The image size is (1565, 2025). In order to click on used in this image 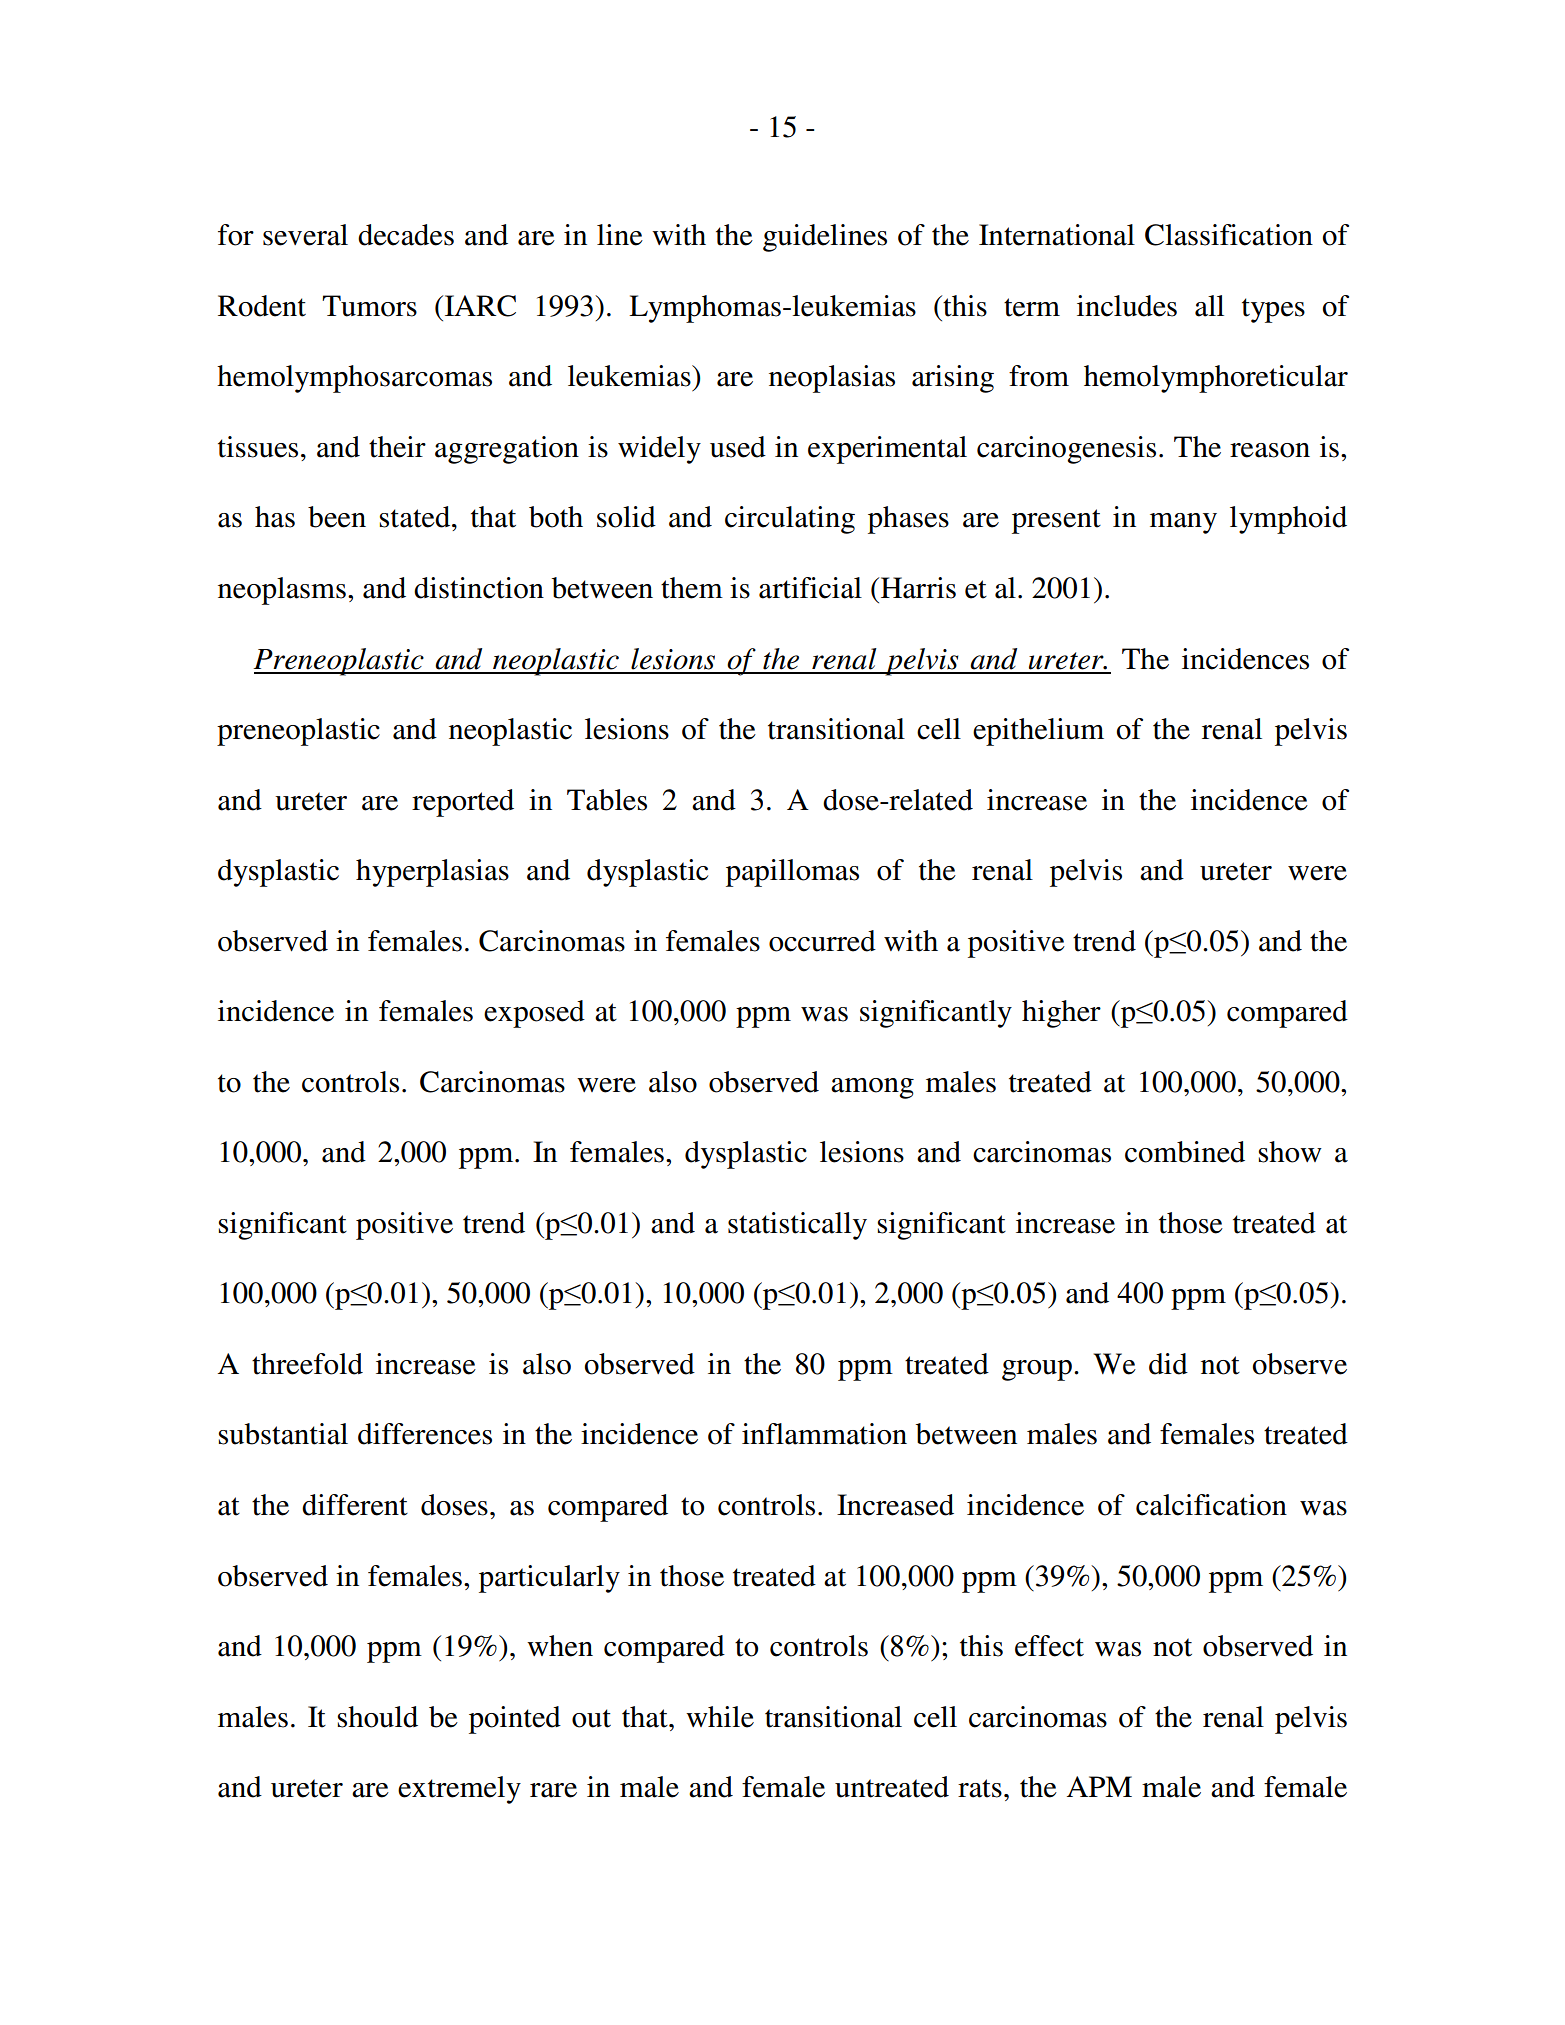, I will do `click(738, 447)`.
